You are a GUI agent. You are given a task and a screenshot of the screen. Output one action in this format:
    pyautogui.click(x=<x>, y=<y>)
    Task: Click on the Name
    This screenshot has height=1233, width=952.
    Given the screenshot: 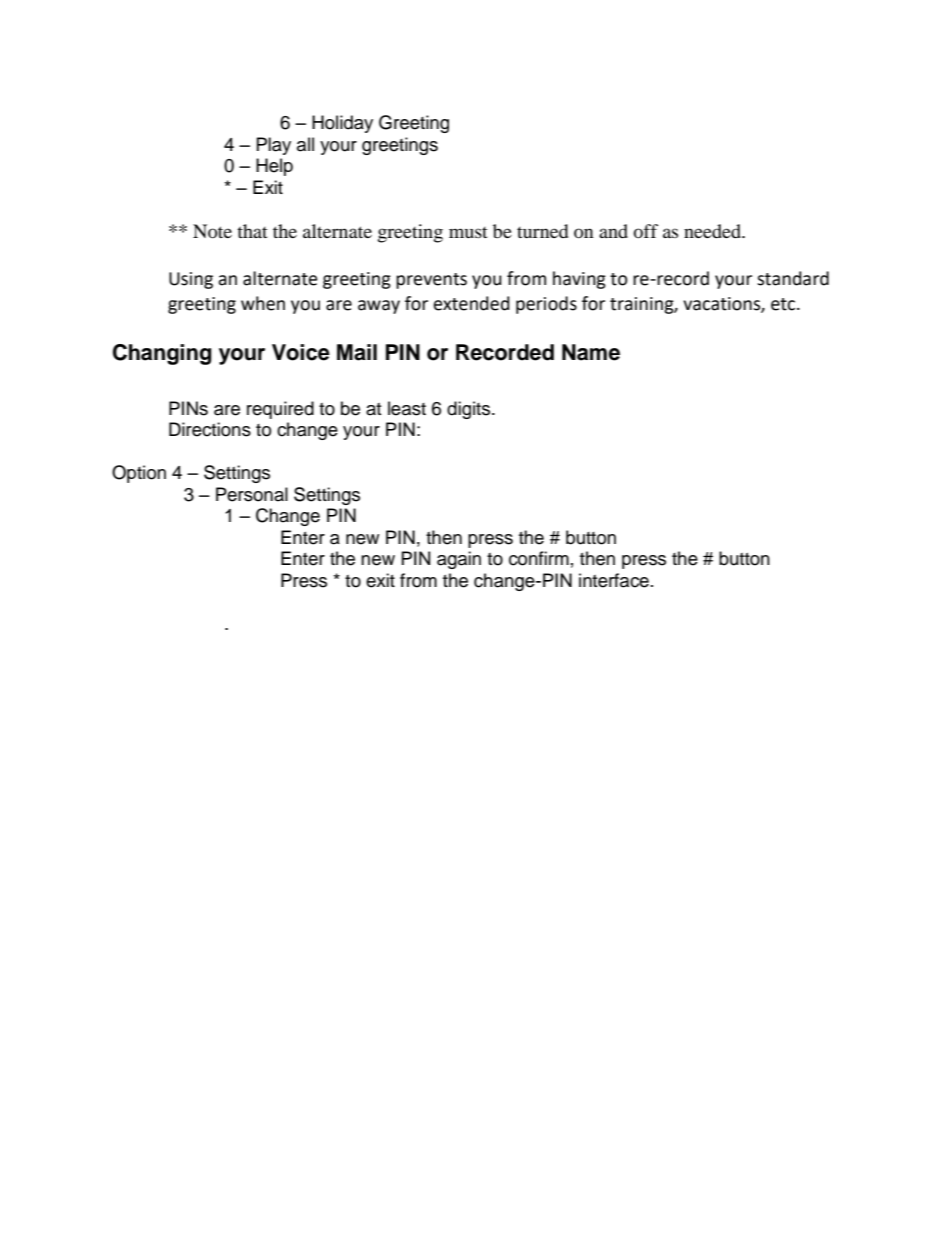 What is the action you would take?
    pyautogui.click(x=591, y=352)
